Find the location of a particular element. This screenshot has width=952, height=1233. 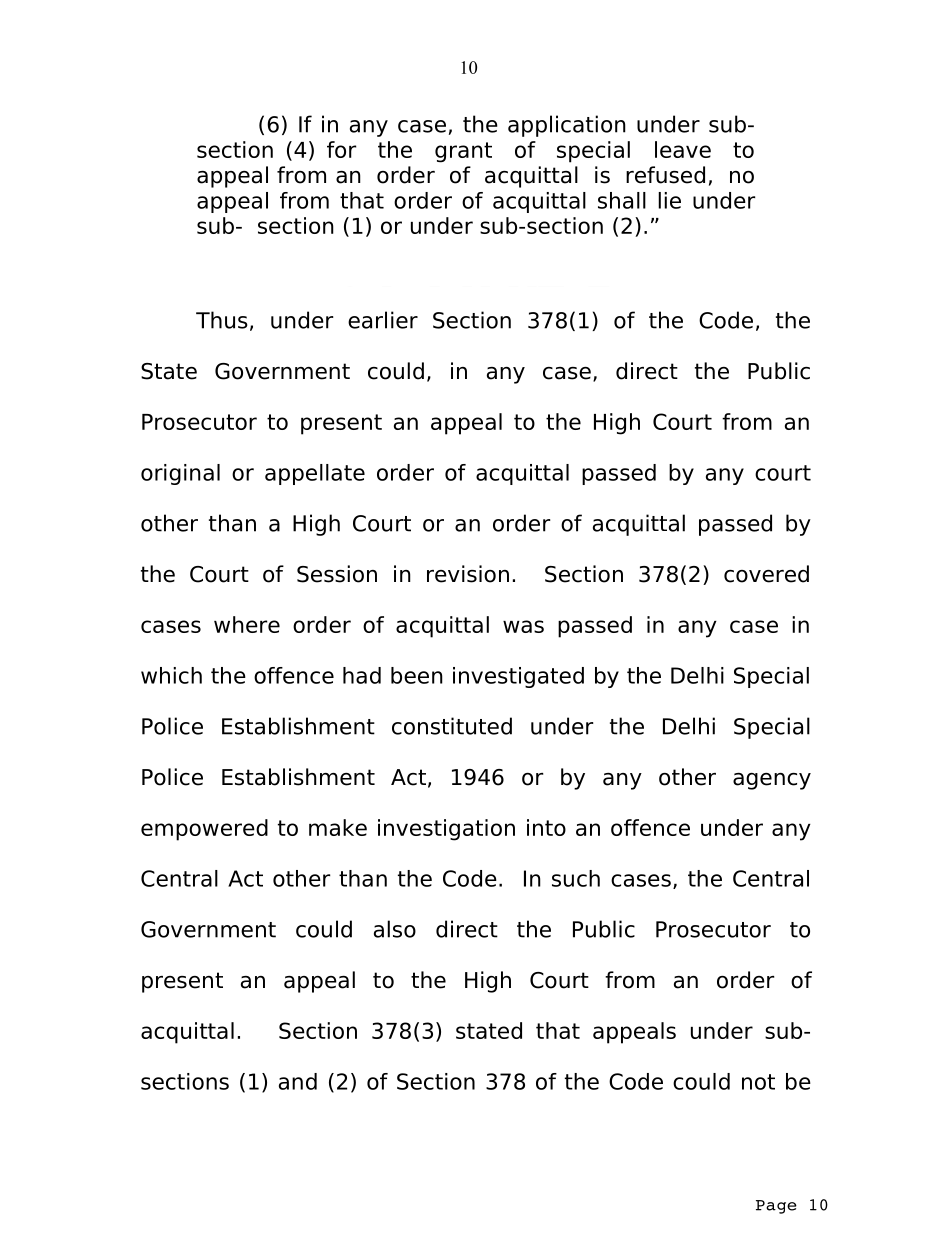

grant is located at coordinates (463, 152).
